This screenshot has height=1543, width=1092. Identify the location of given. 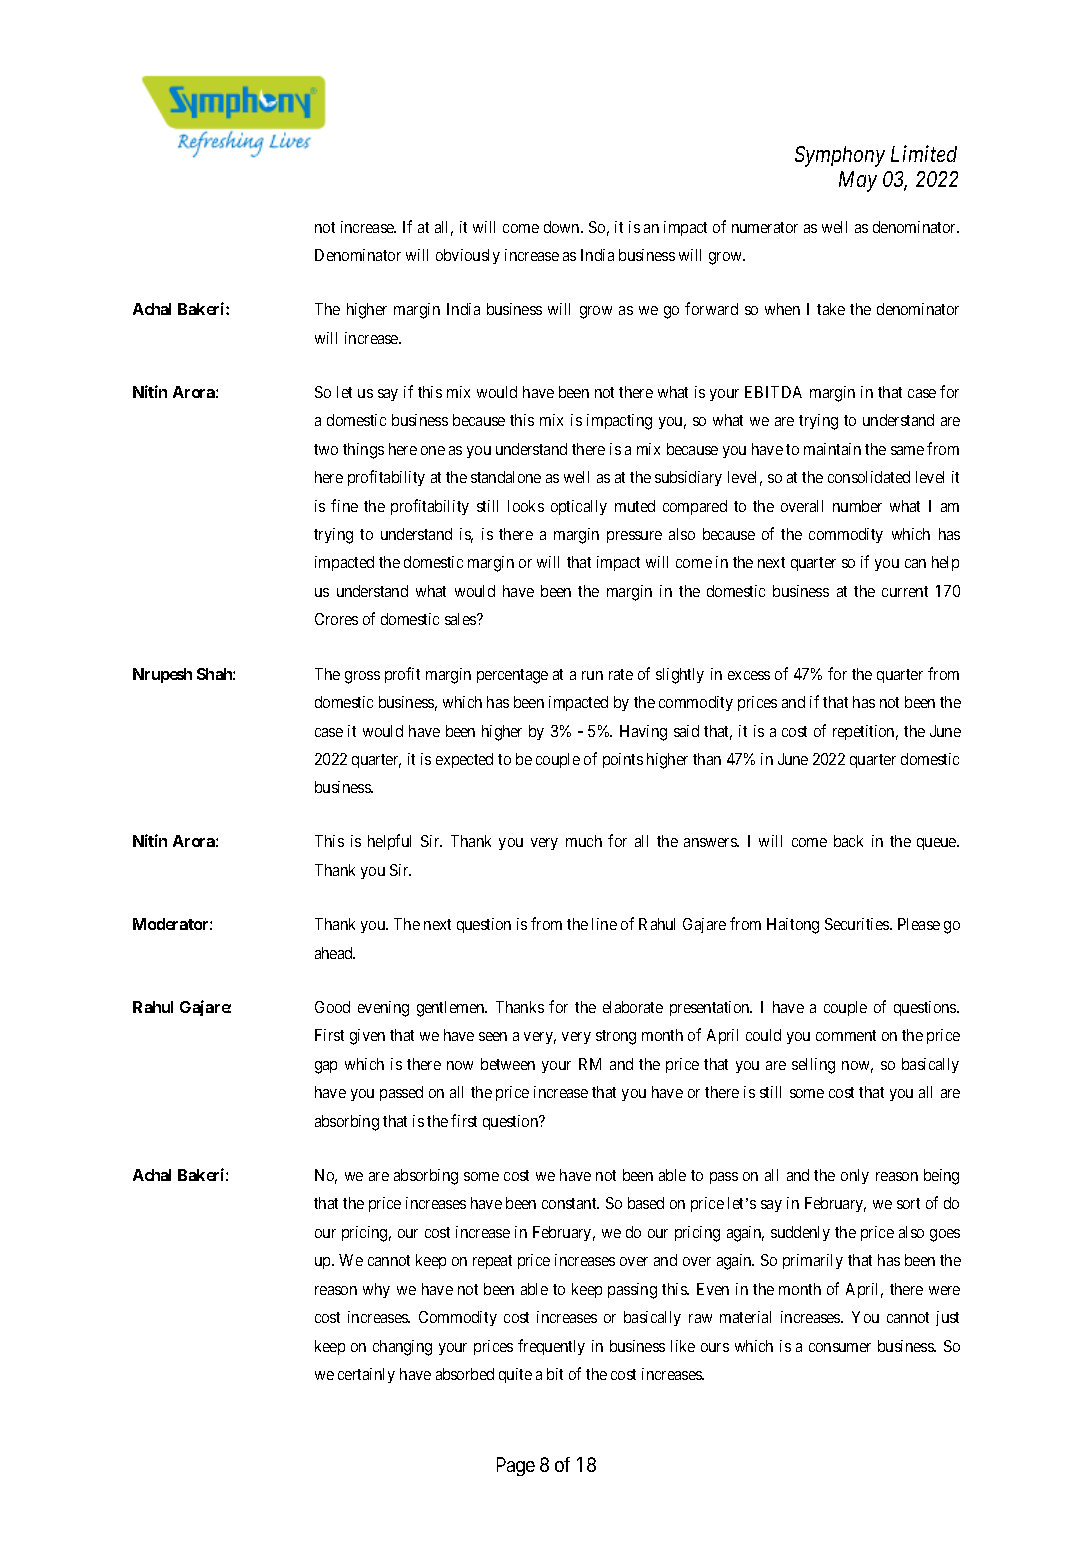
(367, 1037).
